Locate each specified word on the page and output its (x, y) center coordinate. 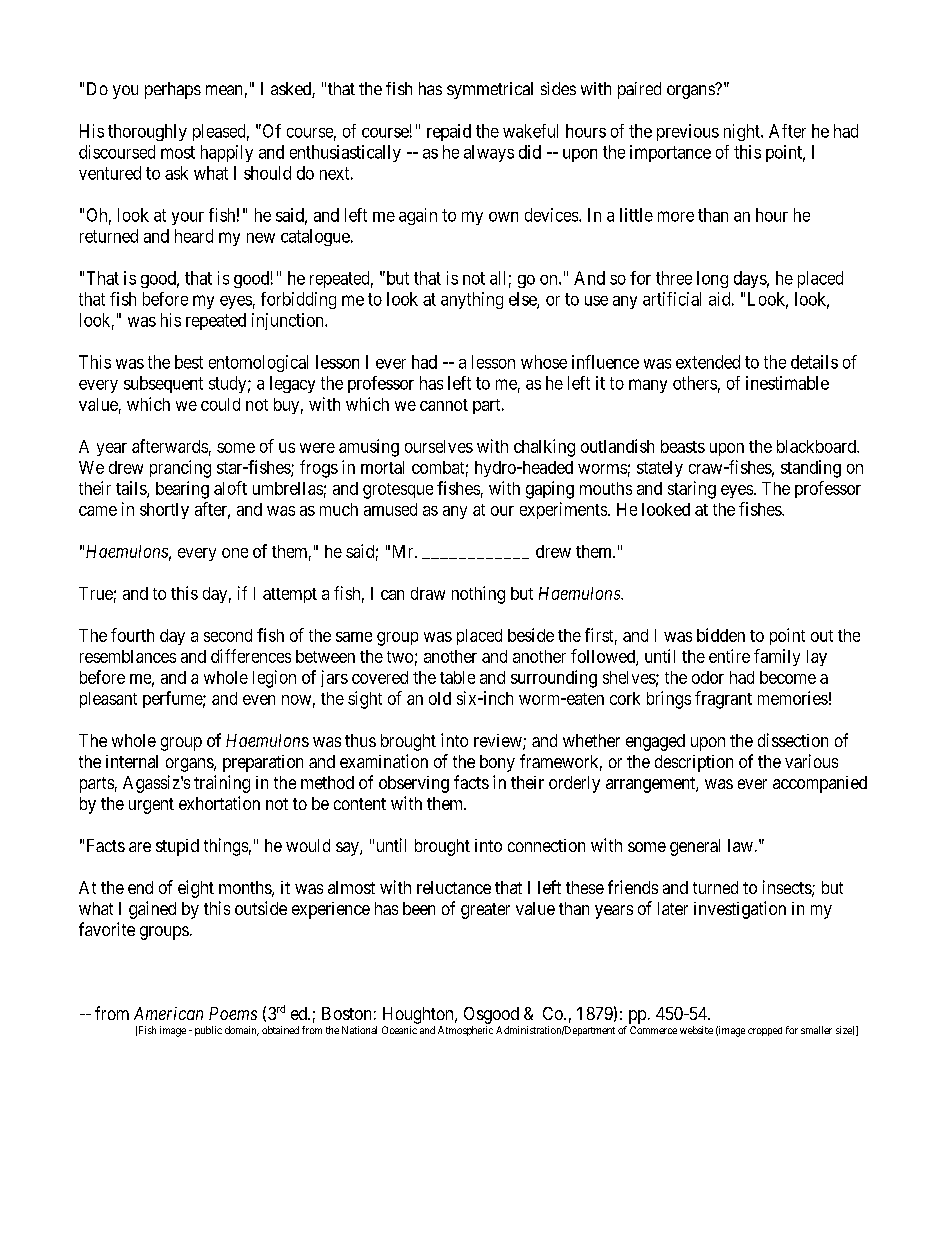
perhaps (173, 90)
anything (472, 300)
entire (729, 656)
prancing (180, 469)
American (168, 1013)
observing (414, 784)
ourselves (439, 446)
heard (194, 236)
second (228, 635)
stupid (177, 847)
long (712, 279)
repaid (449, 132)
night (743, 132)
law (740, 845)
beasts (683, 446)
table (457, 677)
